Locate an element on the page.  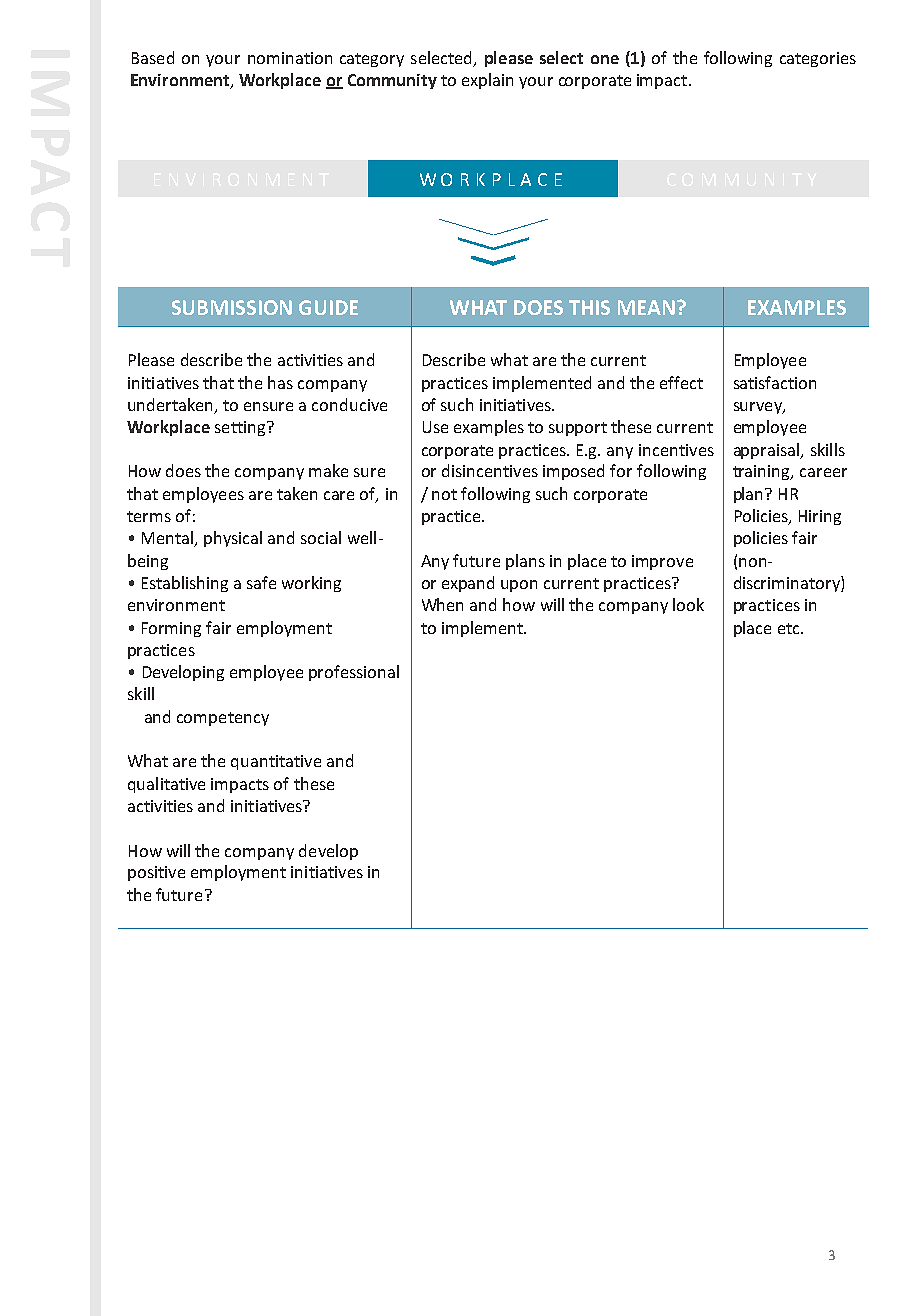
expand is located at coordinates (468, 584).
